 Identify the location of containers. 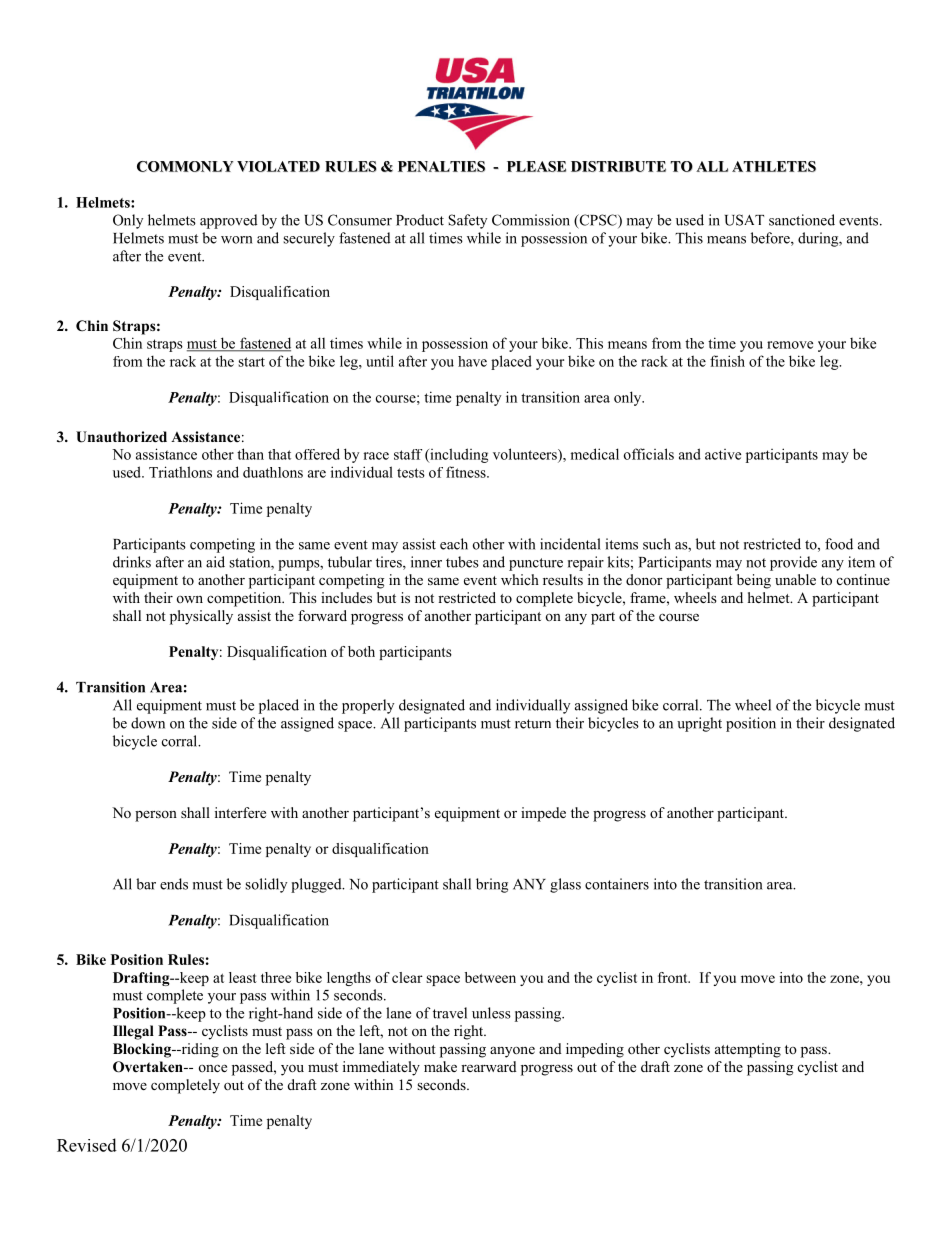
(617, 884).
